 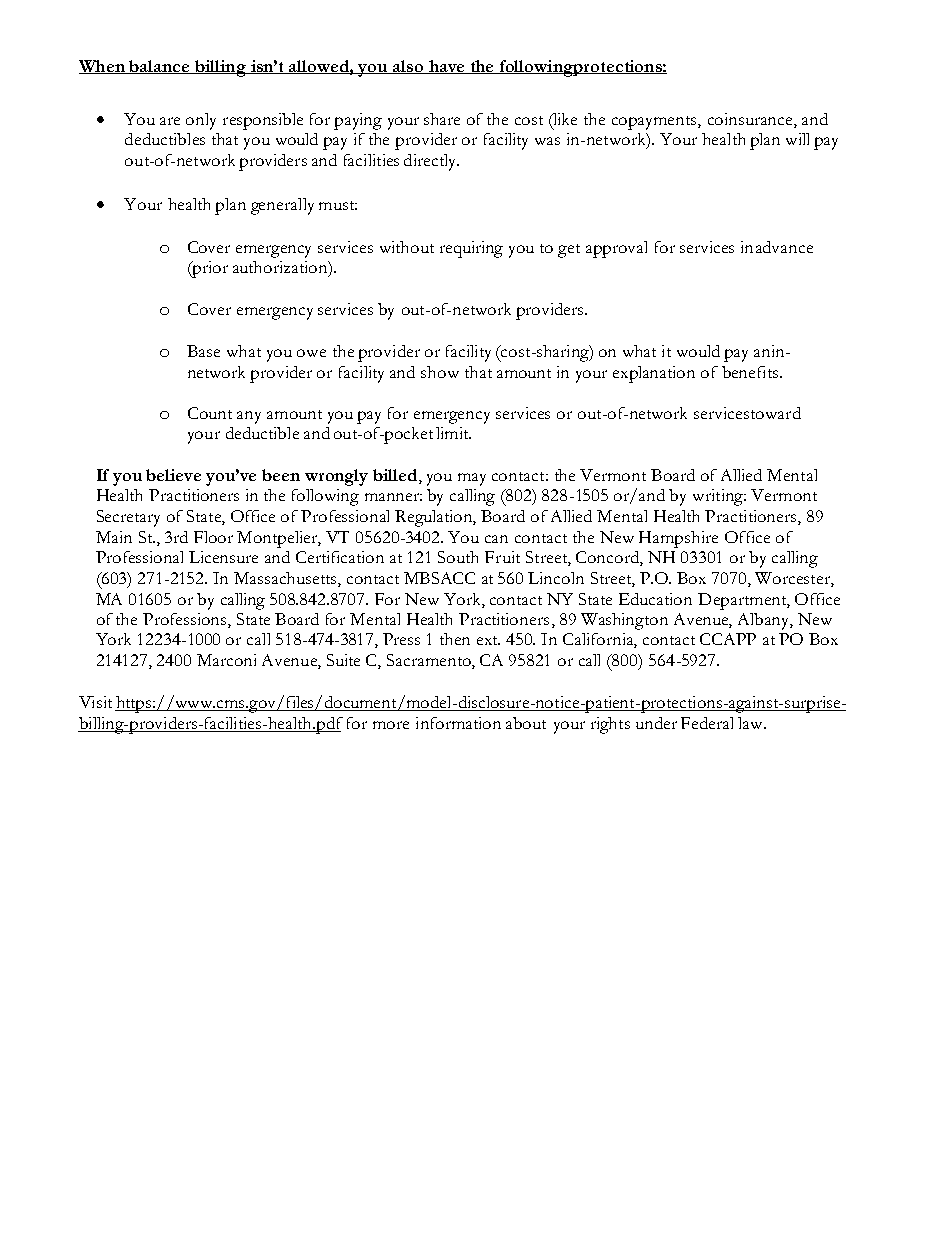 What do you see at coordinates (750, 372) in the screenshot?
I see `benefits` at bounding box center [750, 372].
